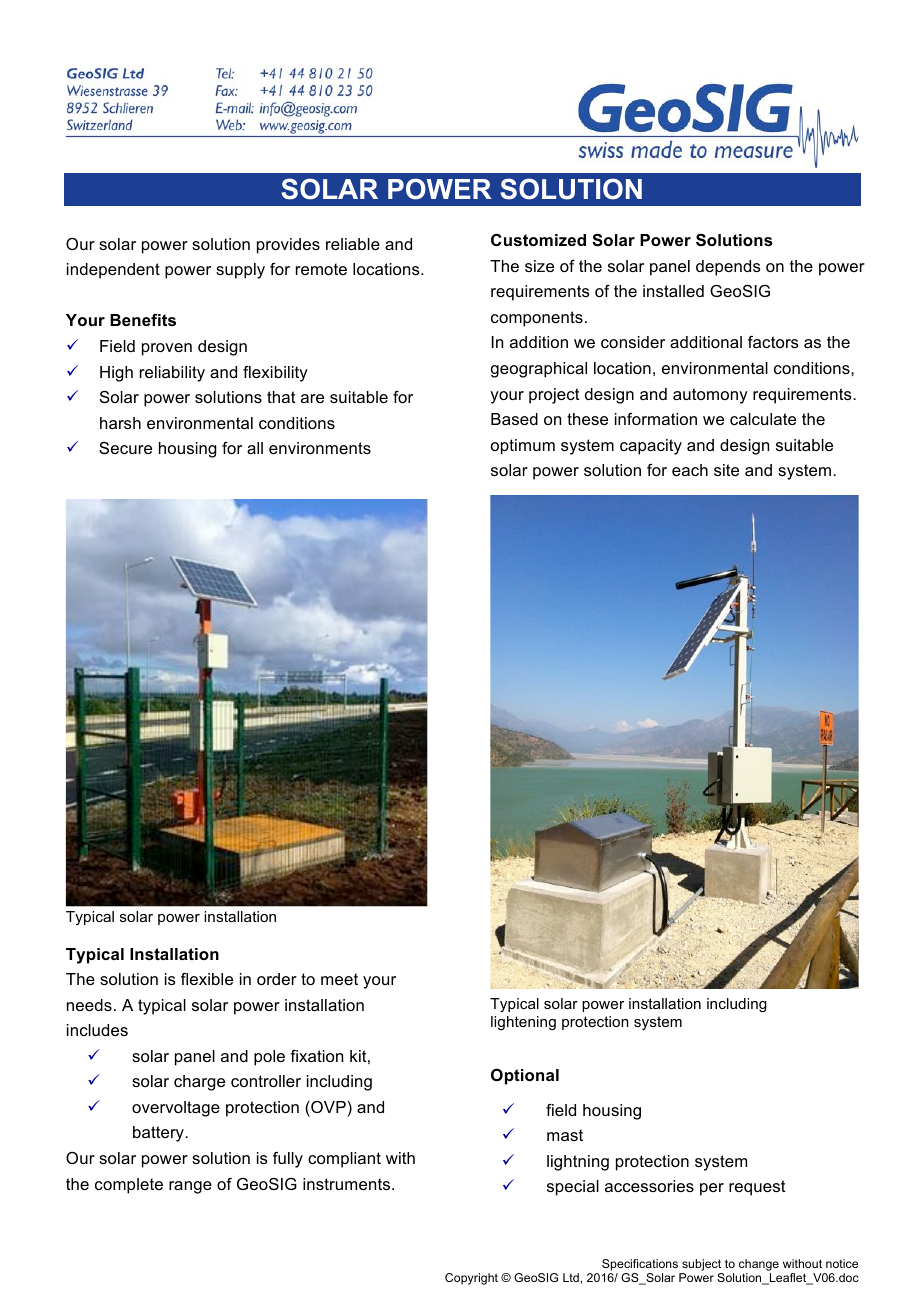  Describe the element at coordinates (207, 979) in the document. I see `flexible` at that location.
